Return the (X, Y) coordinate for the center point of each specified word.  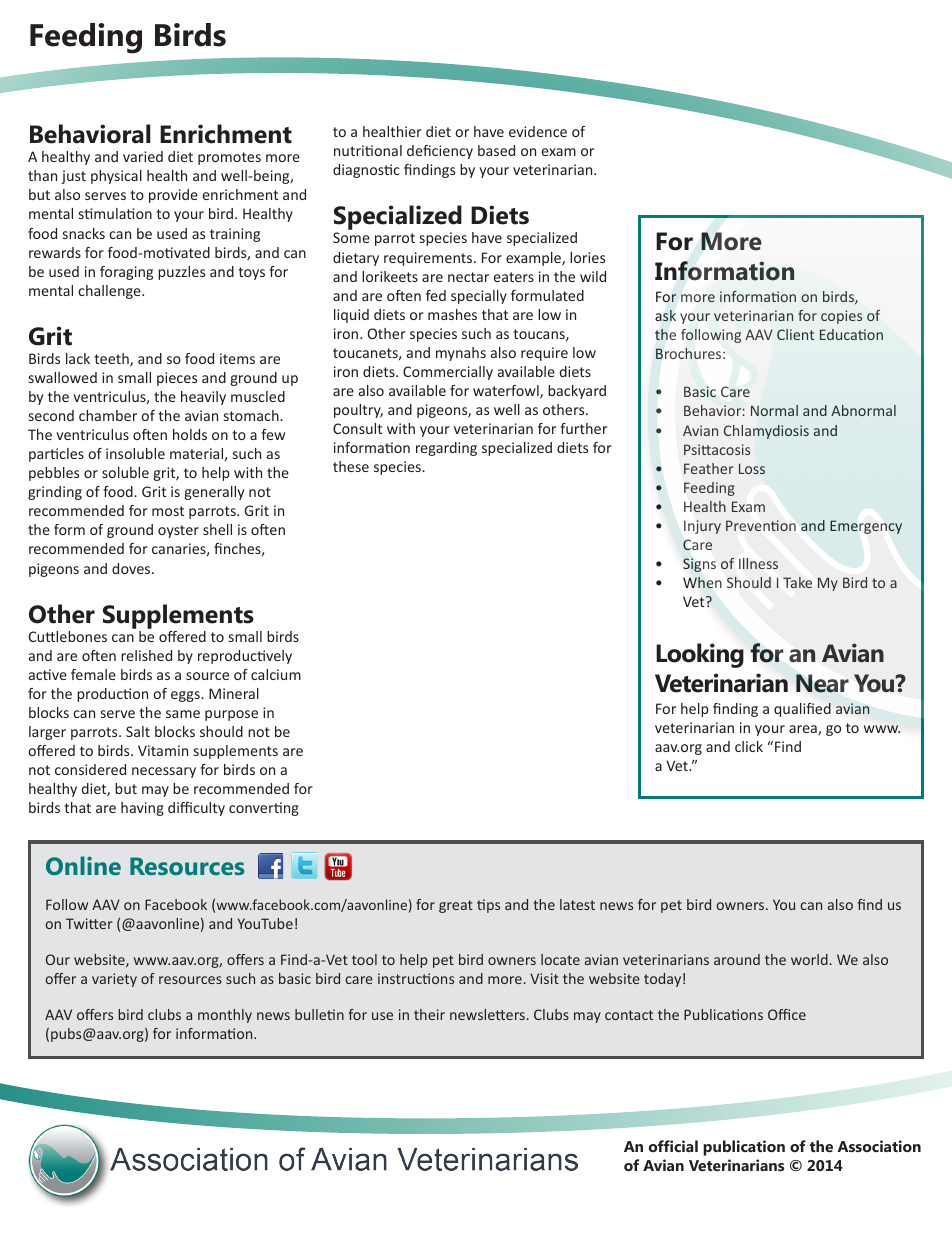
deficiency (440, 152)
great (456, 906)
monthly (225, 1016)
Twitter (89, 923)
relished (146, 655)
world (809, 959)
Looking (700, 655)
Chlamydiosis (766, 432)
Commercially (448, 373)
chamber (108, 415)
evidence (538, 131)
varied (143, 156)
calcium (276, 674)
